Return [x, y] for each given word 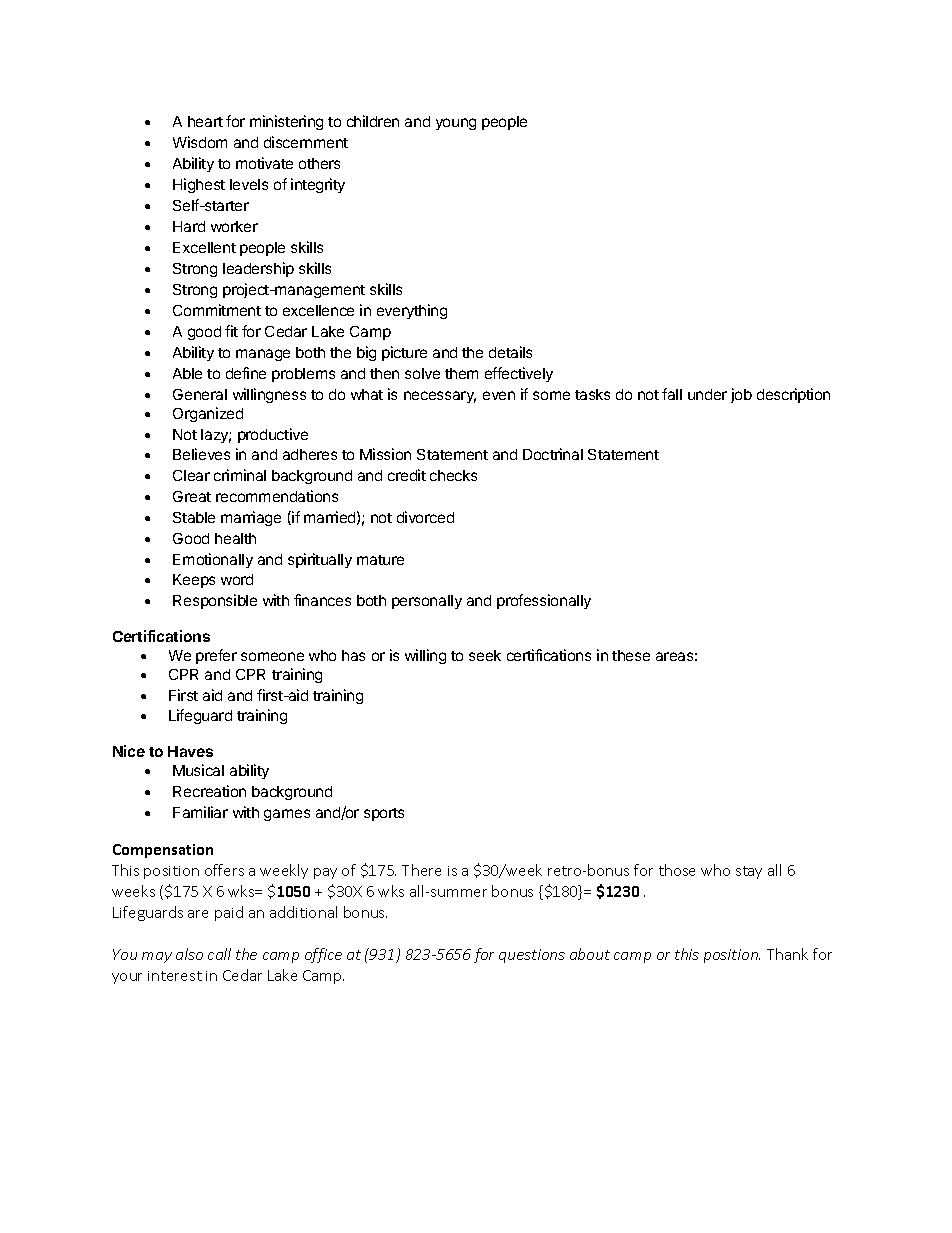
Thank [787, 954]
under [707, 394]
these [631, 655]
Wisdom [200, 142]
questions [532, 956]
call [219, 954]
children [373, 121]
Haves [190, 751]
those [677, 870]
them [461, 373]
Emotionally [213, 560]
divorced [425, 517]
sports [384, 814]
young [456, 124]
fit [231, 331]
